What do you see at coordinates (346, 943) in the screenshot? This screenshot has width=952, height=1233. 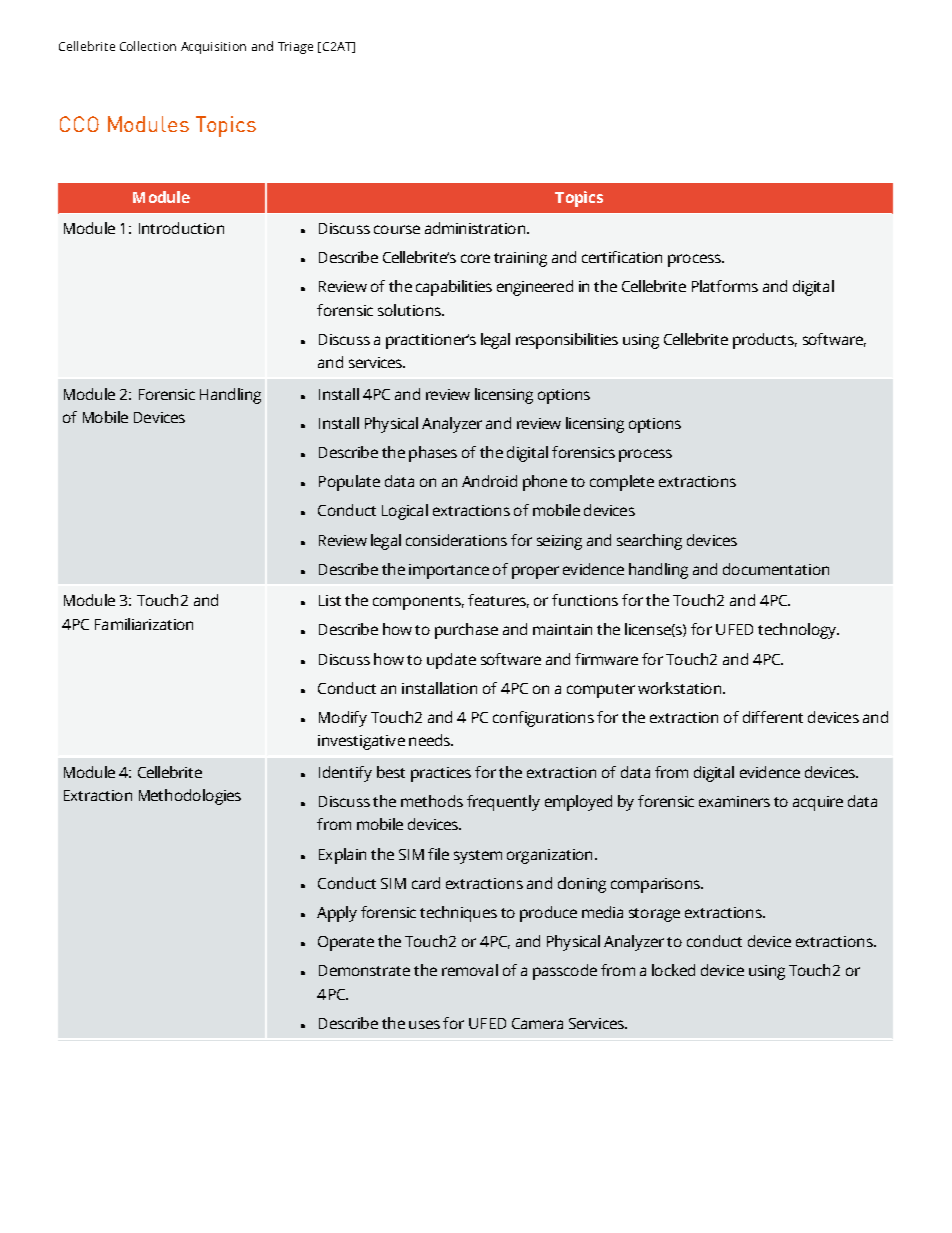 I see `Operate` at bounding box center [346, 943].
